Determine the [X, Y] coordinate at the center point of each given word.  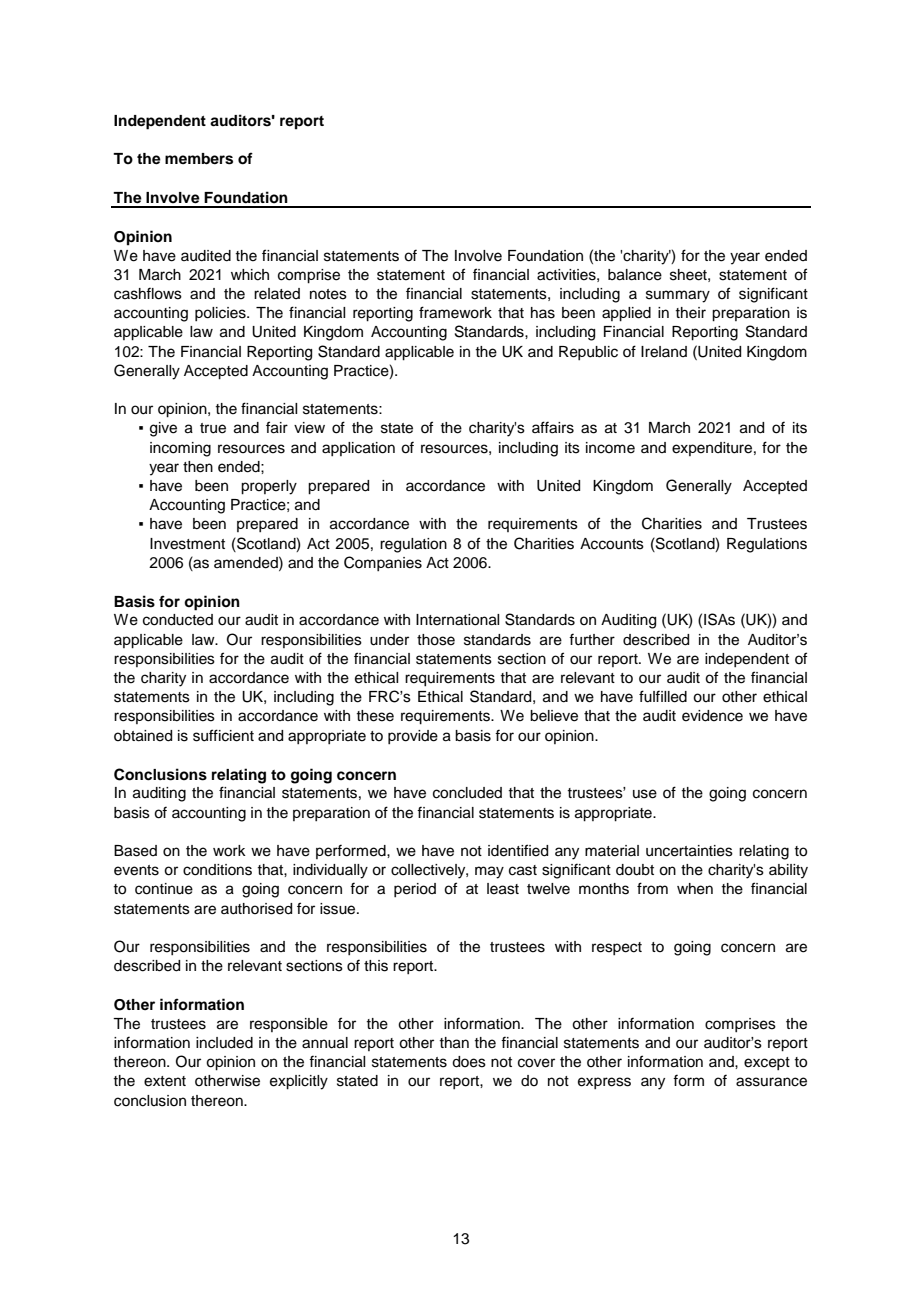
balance [635, 275]
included [224, 1043]
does [469, 1062]
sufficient [223, 735]
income [610, 448]
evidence [712, 716]
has [543, 313]
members [199, 159]
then [198, 467]
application [358, 449]
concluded [467, 793]
